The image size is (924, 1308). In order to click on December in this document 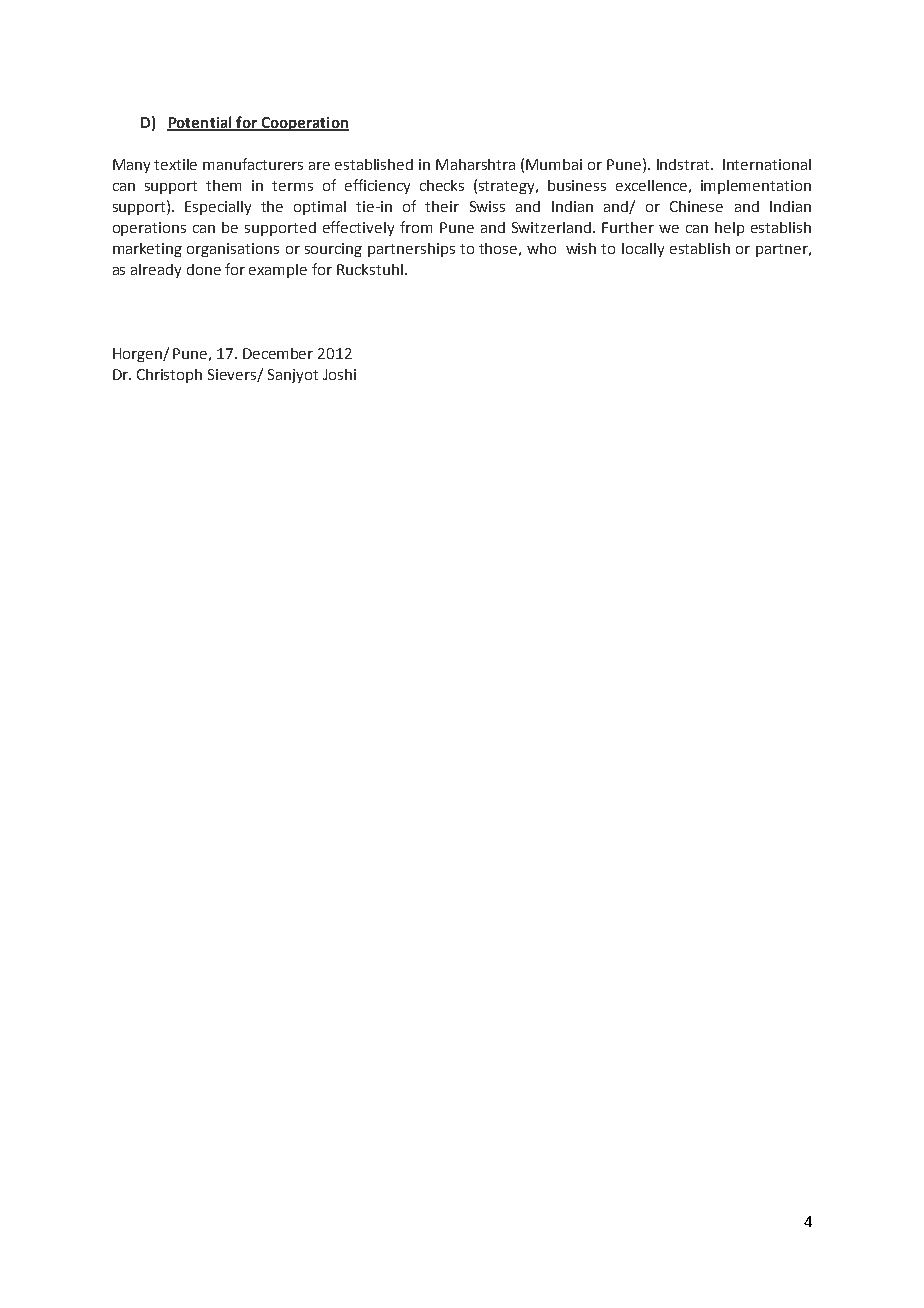, I will do `click(278, 353)`.
